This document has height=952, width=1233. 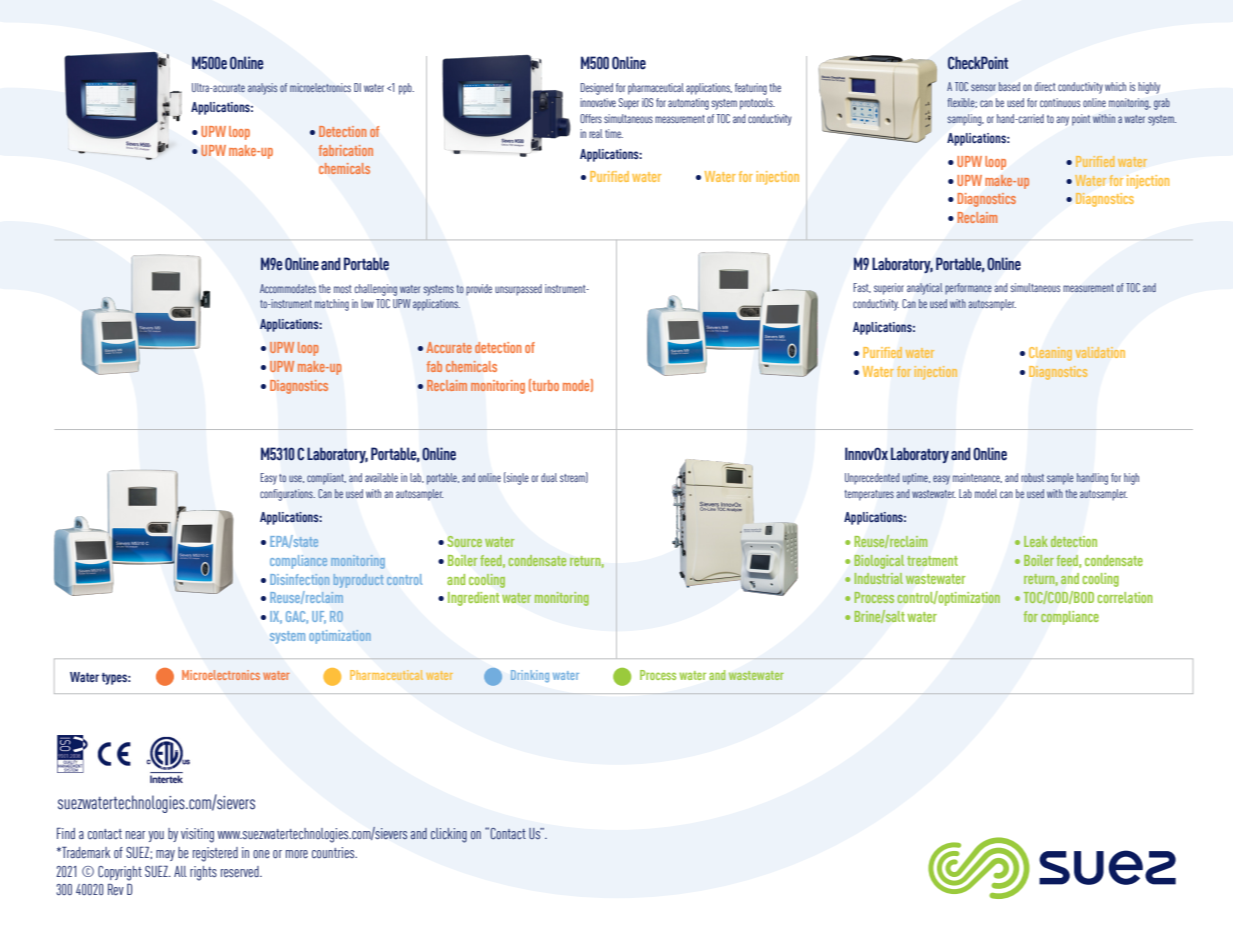 I want to click on continuous, so click(x=1060, y=102).
